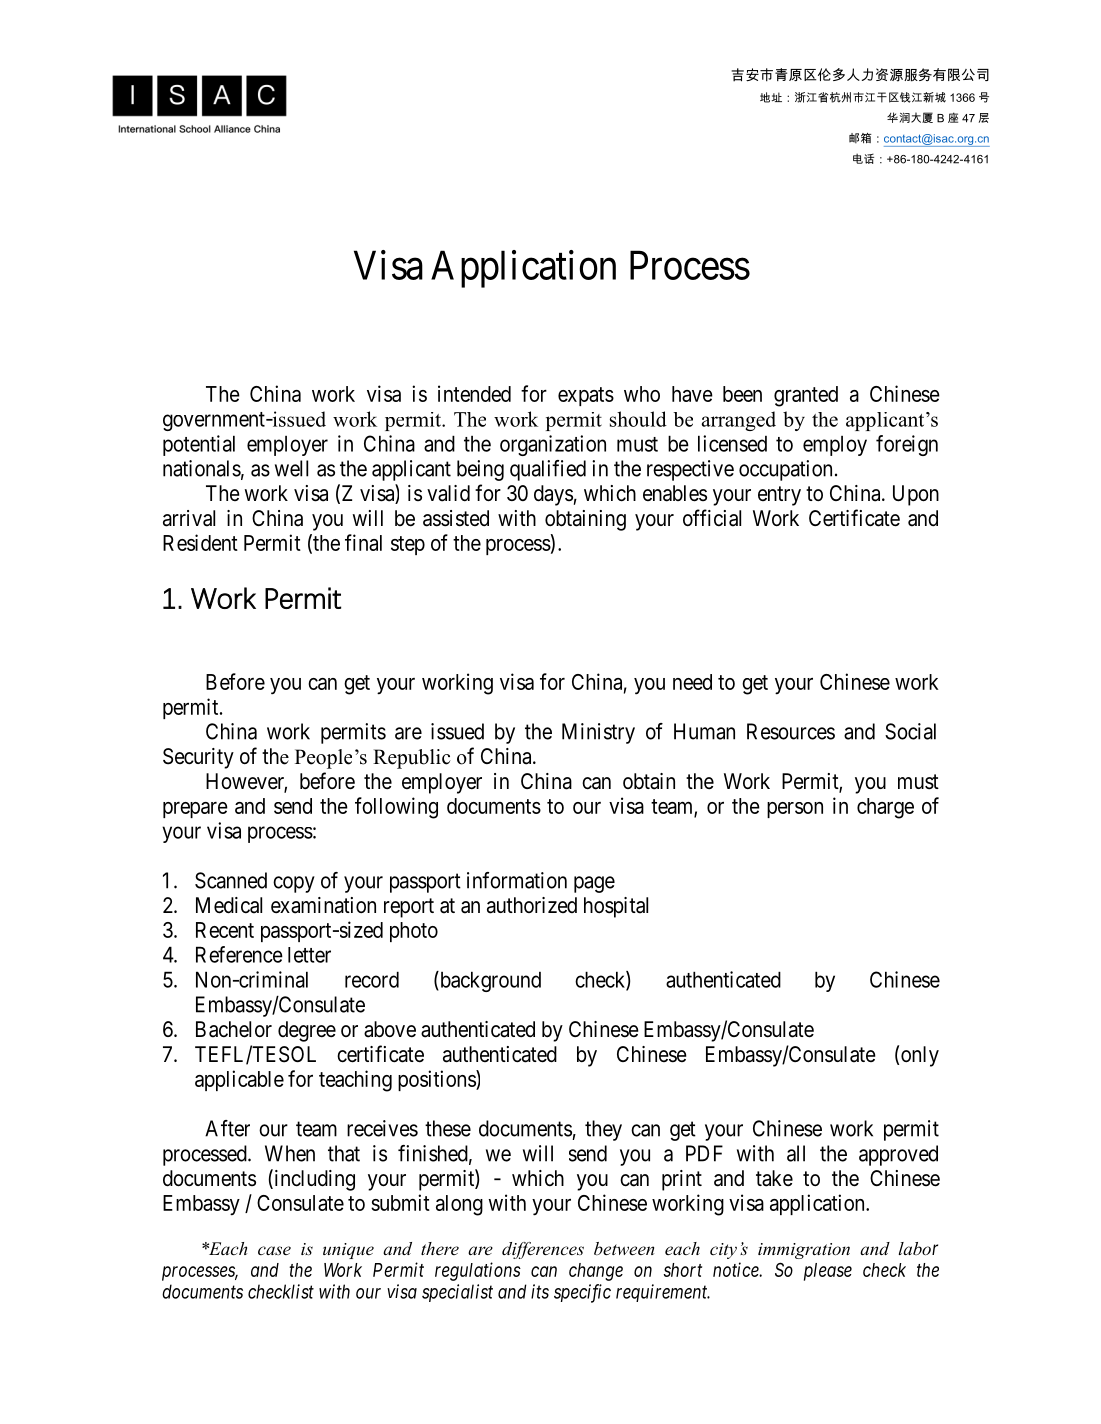  What do you see at coordinates (806, 396) in the screenshot?
I see `granted` at bounding box center [806, 396].
